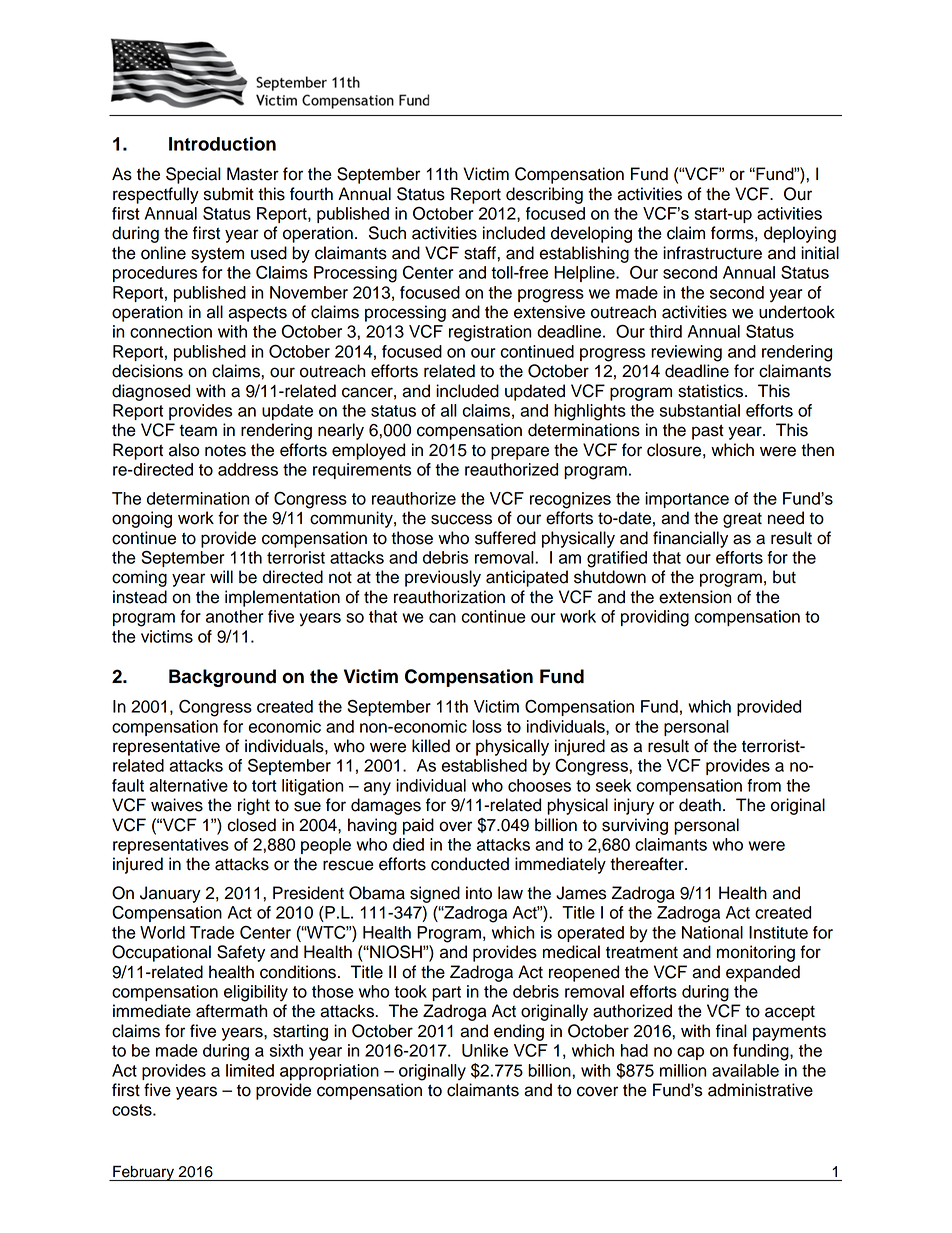 The width and height of the screenshot is (952, 1233). I want to click on deploying, so click(800, 234).
